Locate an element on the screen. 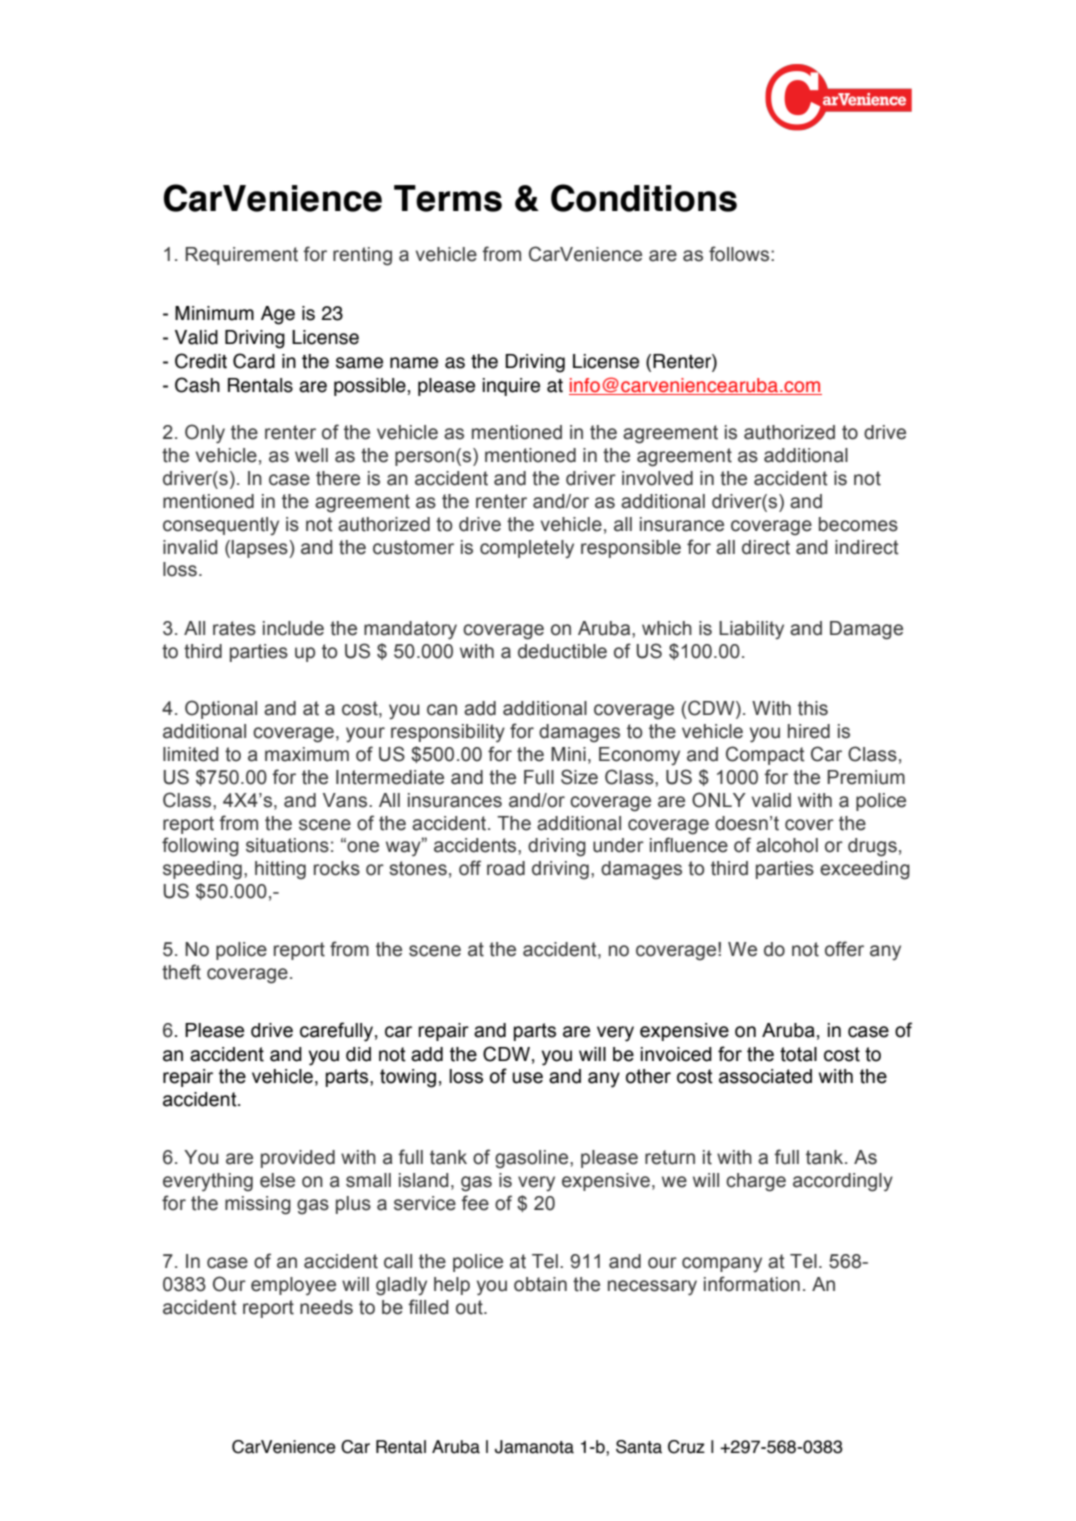 This screenshot has width=1076, height=1521. Terms is located at coordinates (448, 198).
